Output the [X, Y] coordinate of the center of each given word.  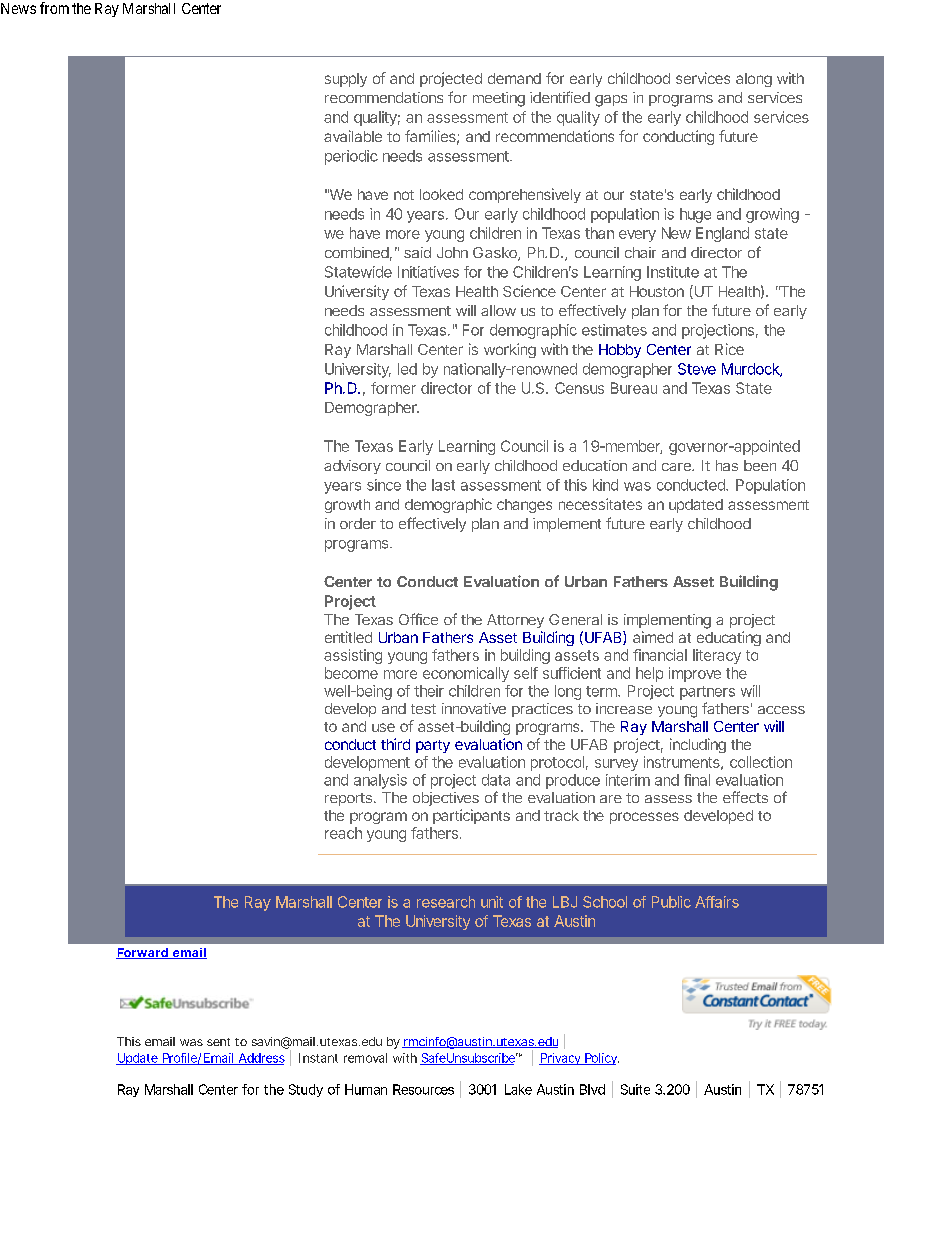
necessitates [600, 504]
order [358, 523]
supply [346, 80]
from [54, 8]
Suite [635, 1089]
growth [347, 506]
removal [365, 1058]
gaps [611, 101]
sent [218, 1042]
